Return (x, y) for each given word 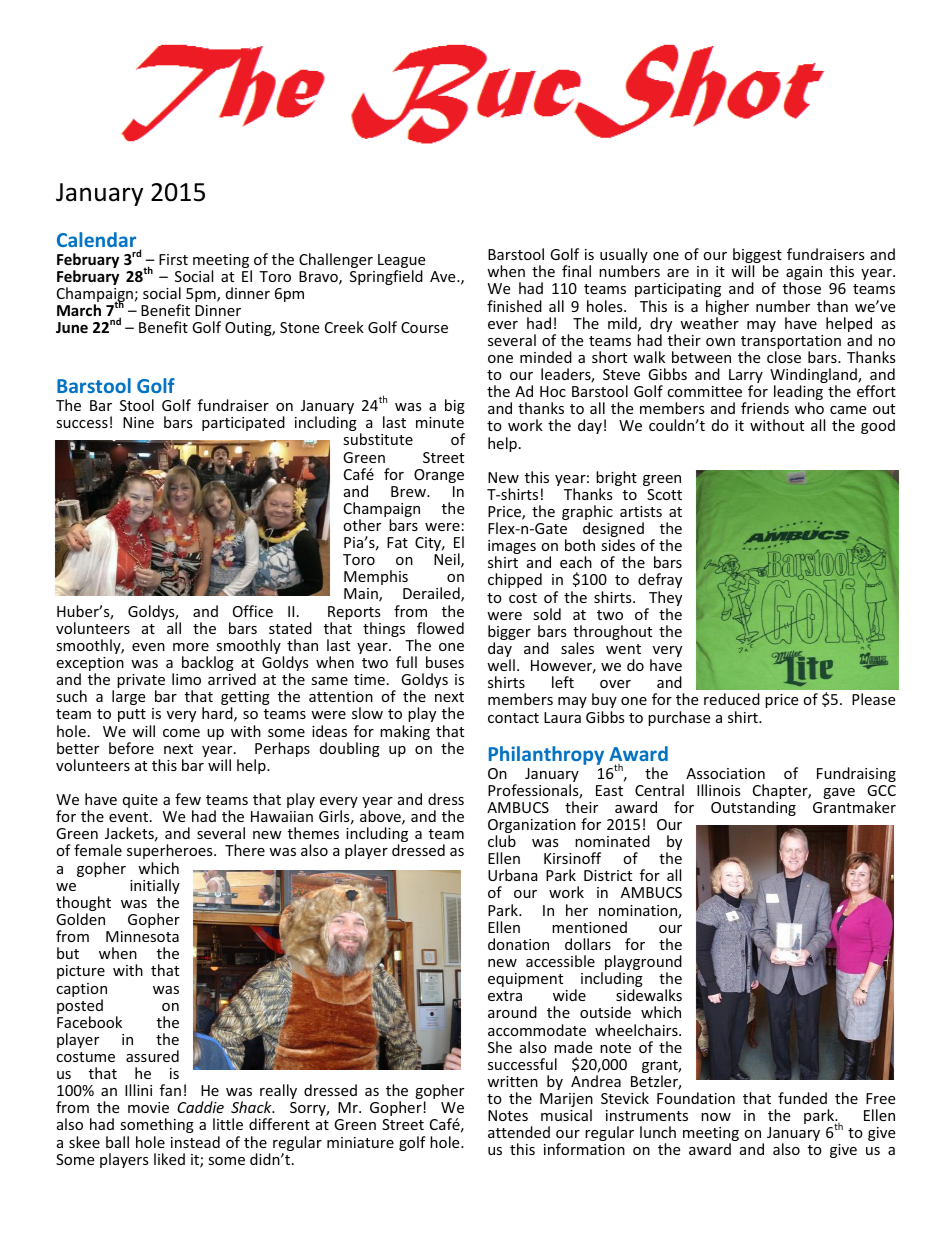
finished (514, 306)
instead (195, 1142)
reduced (732, 699)
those (802, 288)
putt (132, 715)
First (173, 259)
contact (513, 718)
